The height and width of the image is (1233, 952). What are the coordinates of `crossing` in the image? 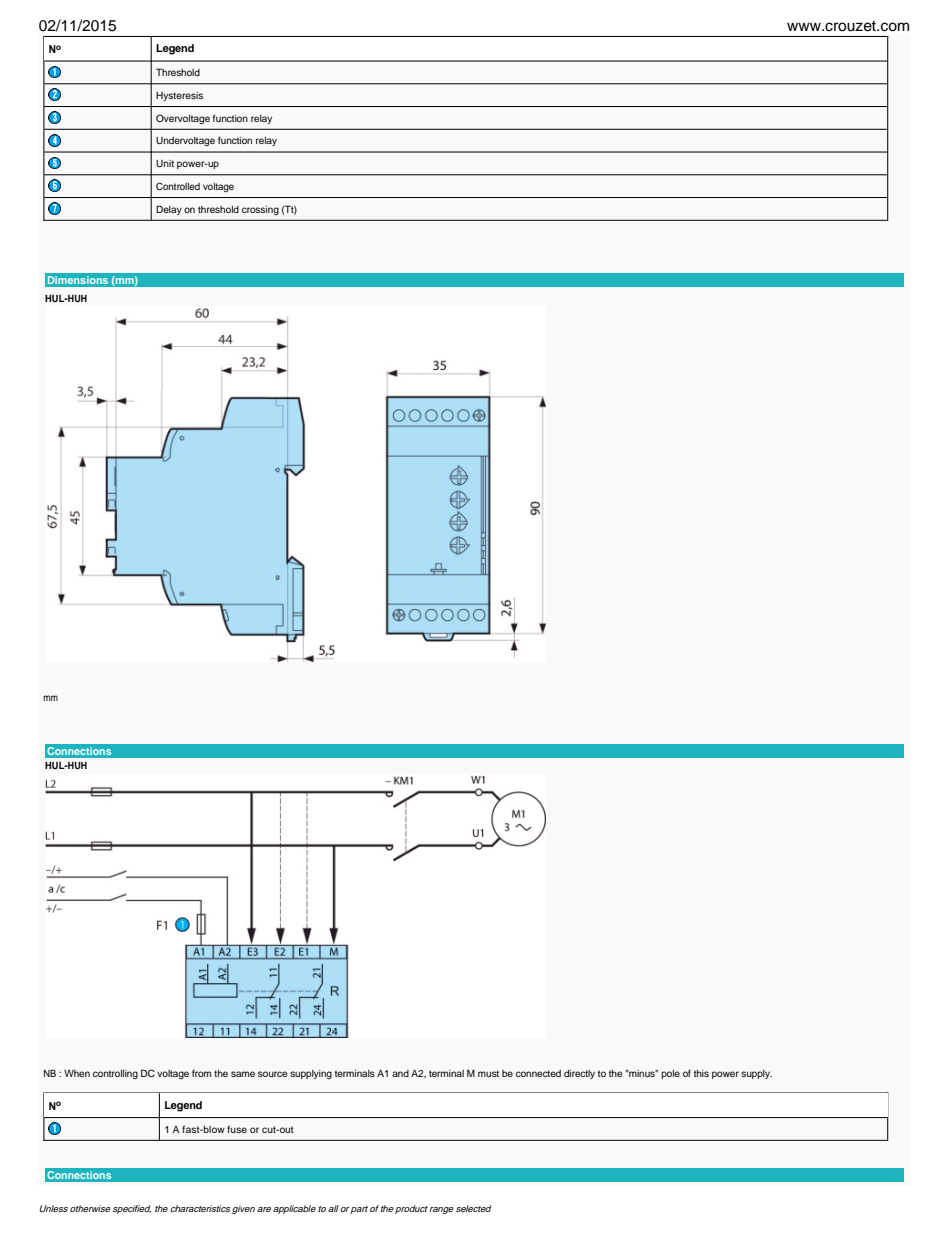 It's located at (260, 210).
